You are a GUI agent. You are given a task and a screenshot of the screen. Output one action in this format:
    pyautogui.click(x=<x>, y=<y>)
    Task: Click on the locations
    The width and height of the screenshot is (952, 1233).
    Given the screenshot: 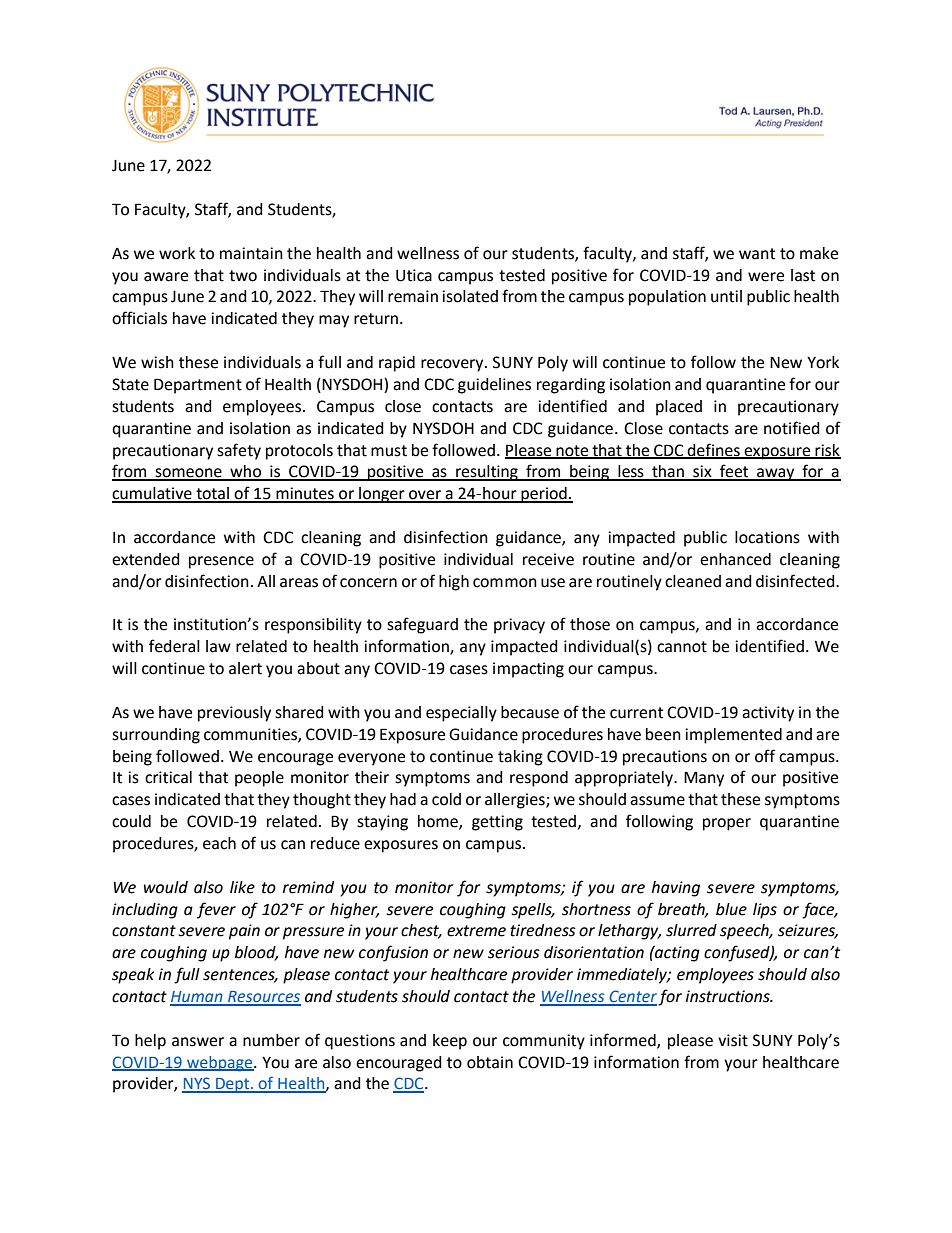 What is the action you would take?
    pyautogui.click(x=767, y=537)
